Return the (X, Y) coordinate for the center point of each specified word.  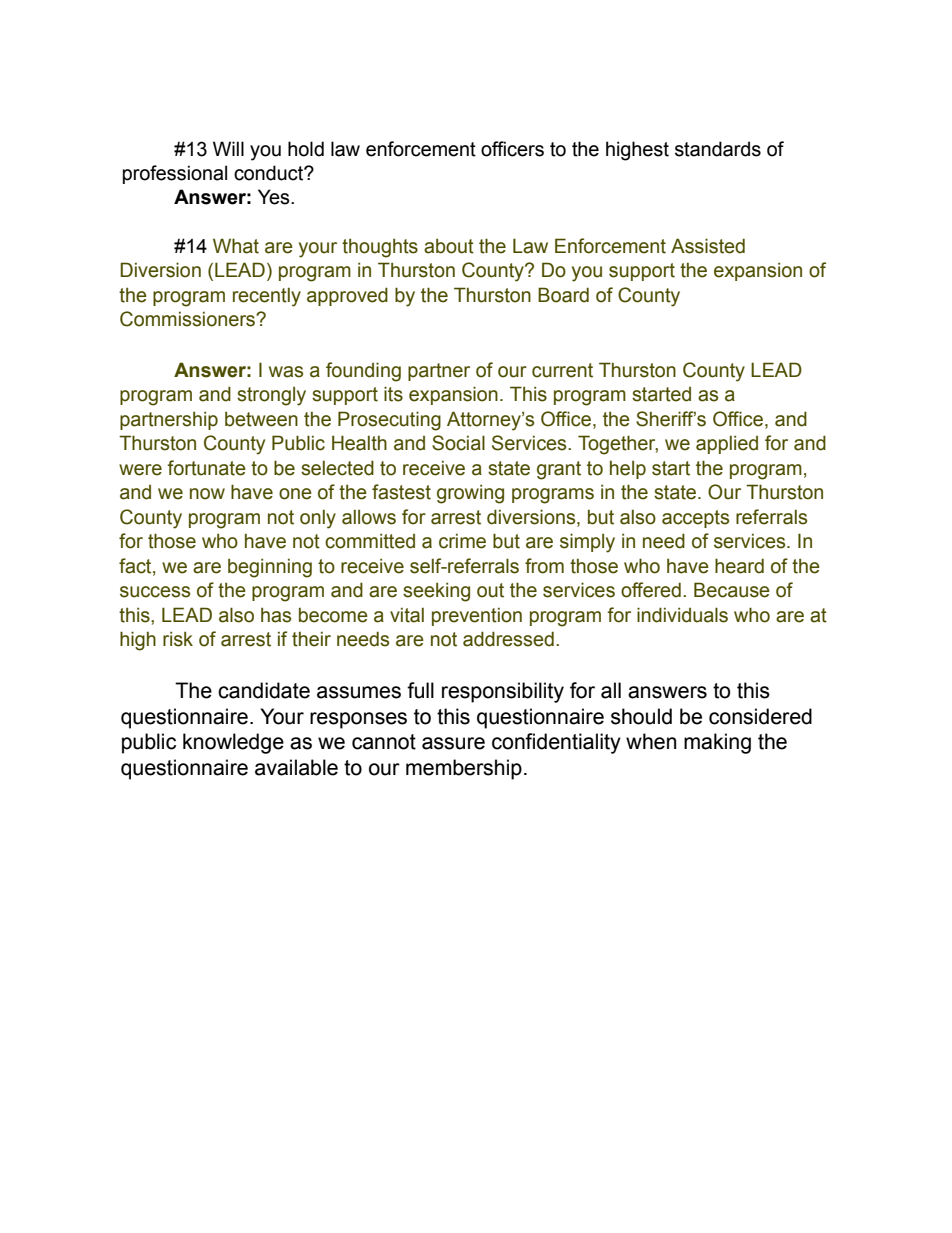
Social (458, 443)
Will (228, 148)
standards (718, 149)
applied (727, 444)
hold (306, 149)
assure (453, 743)
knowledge (233, 743)
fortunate (206, 468)
